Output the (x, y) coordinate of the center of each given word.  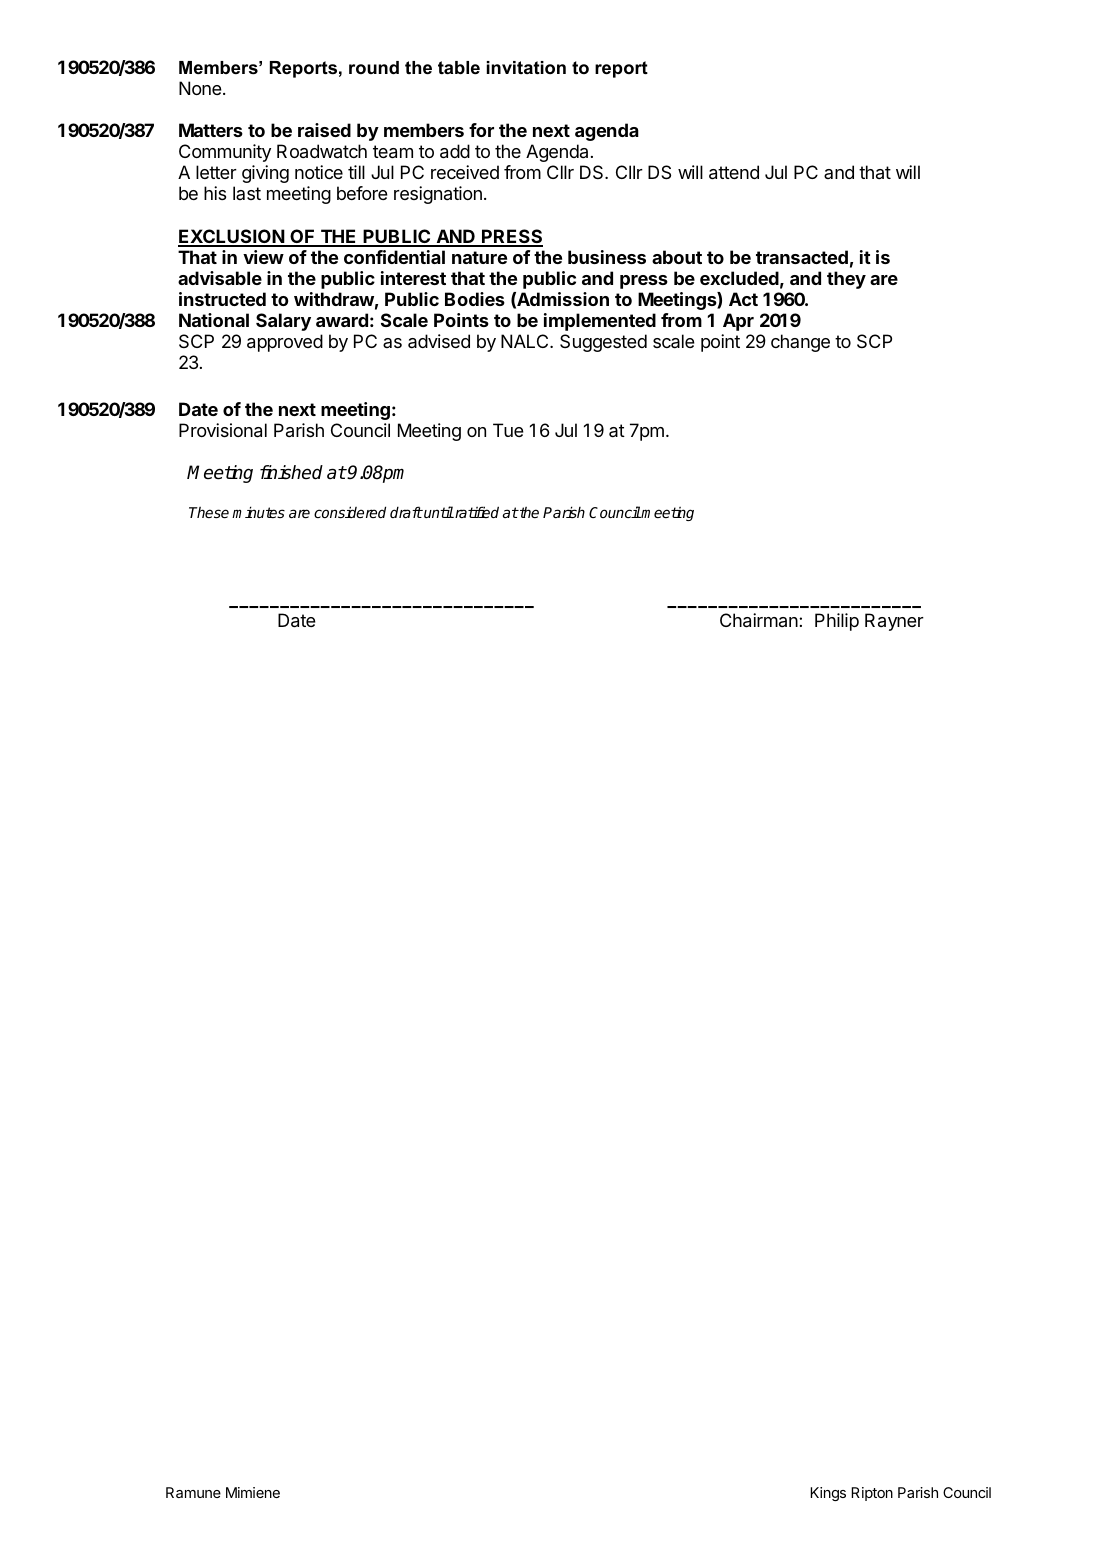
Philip (837, 622)
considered (350, 512)
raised (324, 130)
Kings (828, 1494)
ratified (476, 512)
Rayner (894, 622)
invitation (526, 67)
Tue (508, 430)
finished (291, 472)
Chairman (760, 620)
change (800, 343)
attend (734, 172)
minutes (258, 512)
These (209, 512)
